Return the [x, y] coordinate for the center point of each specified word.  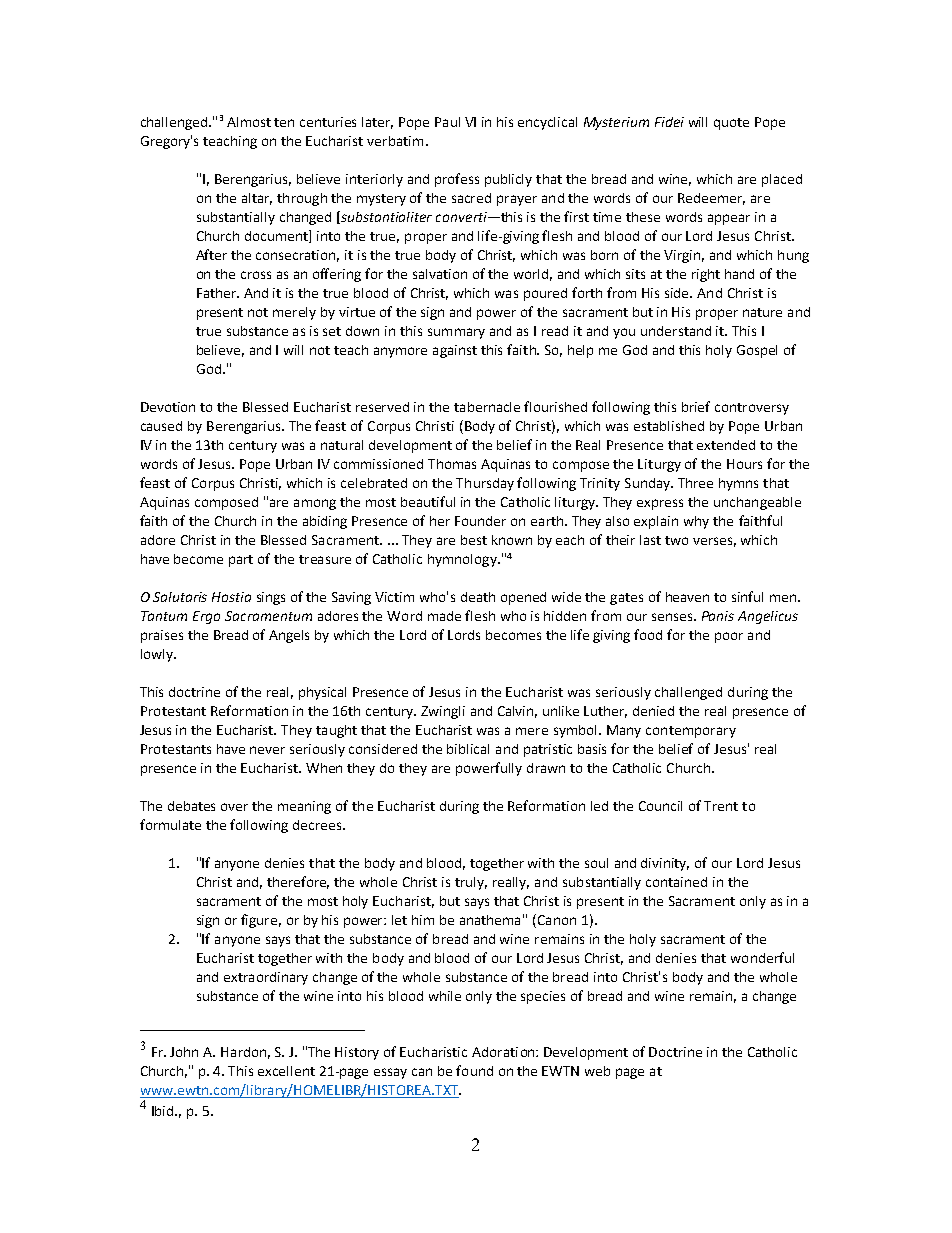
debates [191, 806]
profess [457, 180]
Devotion [168, 407]
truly [471, 883]
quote [731, 124]
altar [257, 199]
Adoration [504, 1052]
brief [696, 406]
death [478, 597]
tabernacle [487, 407]
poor [729, 637]
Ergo [206, 617]
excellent [286, 1071]
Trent [721, 806]
